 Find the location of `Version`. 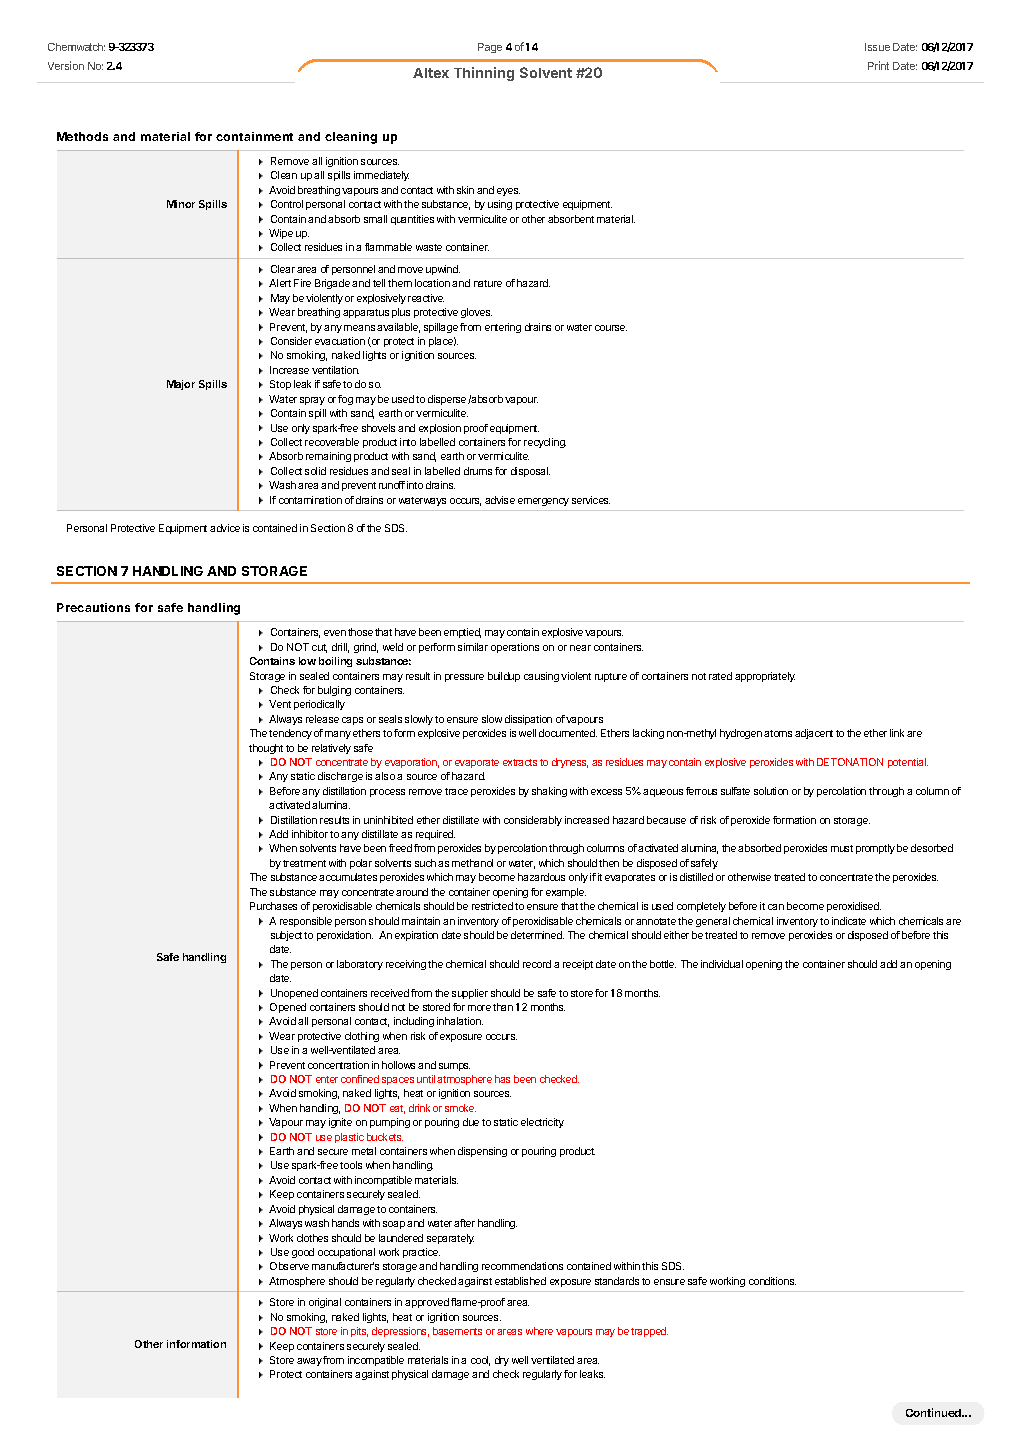

Version is located at coordinates (66, 65).
